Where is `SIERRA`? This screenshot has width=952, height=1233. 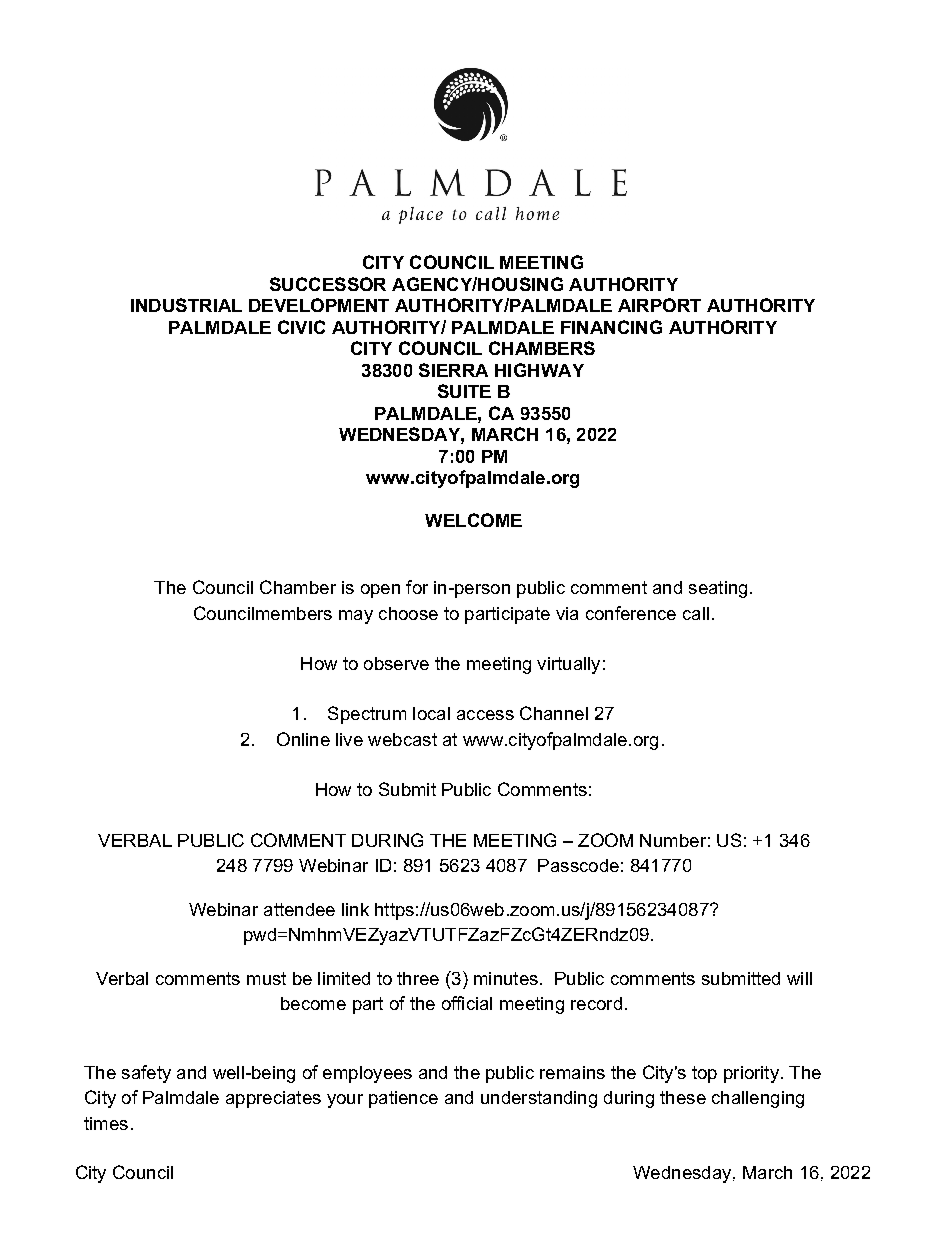 SIERRA is located at coordinates (453, 370).
